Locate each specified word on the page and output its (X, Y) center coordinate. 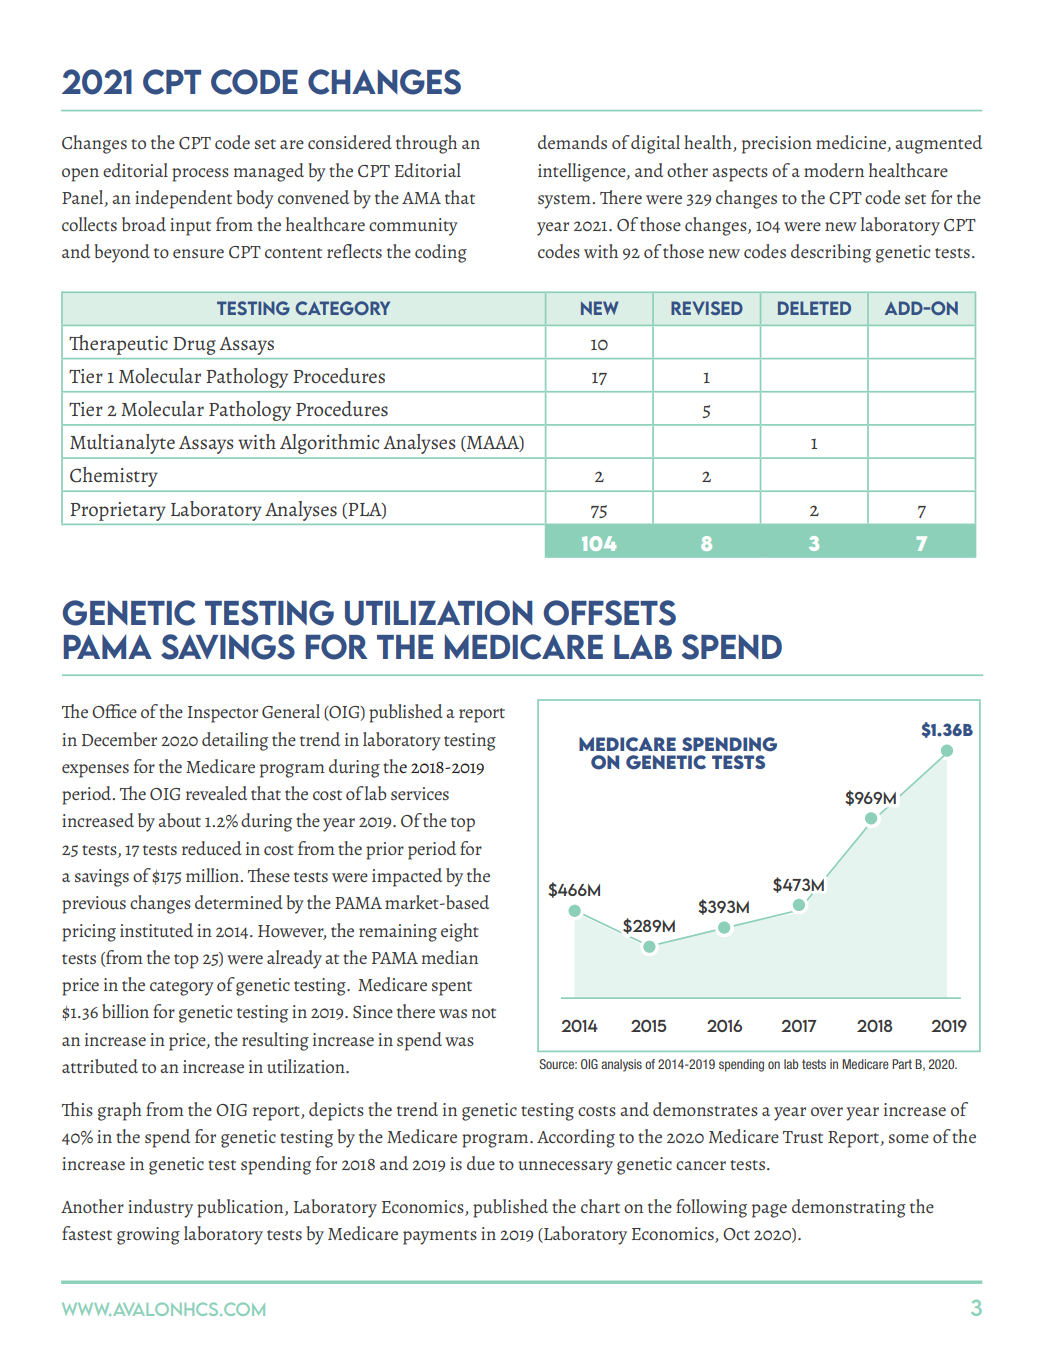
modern (834, 170)
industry (160, 1208)
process (200, 175)
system (565, 201)
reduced (212, 848)
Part (902, 1064)
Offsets (610, 613)
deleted (814, 308)
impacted (407, 877)
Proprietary (118, 511)
